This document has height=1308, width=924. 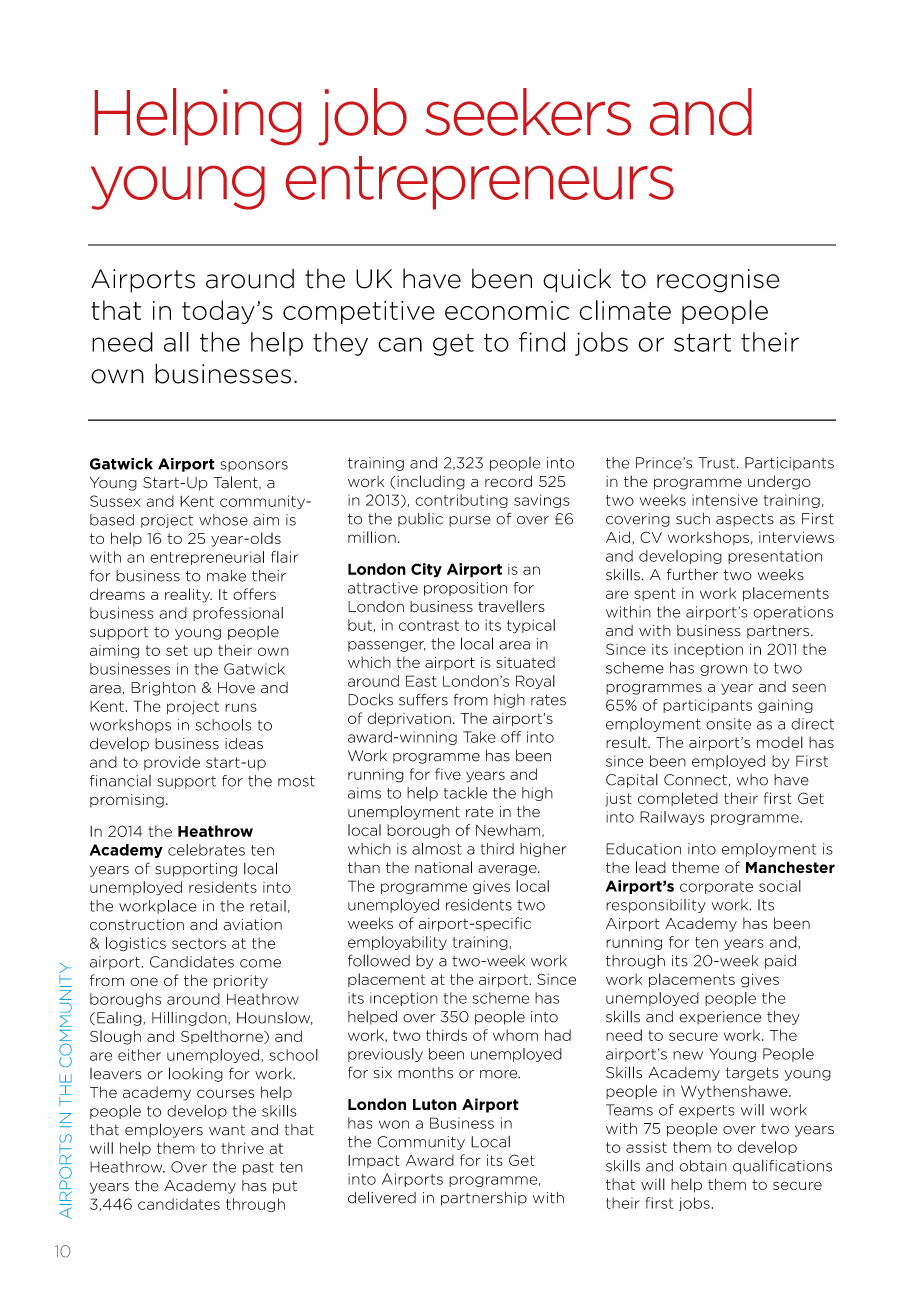 I want to click on contrast, so click(x=429, y=625).
